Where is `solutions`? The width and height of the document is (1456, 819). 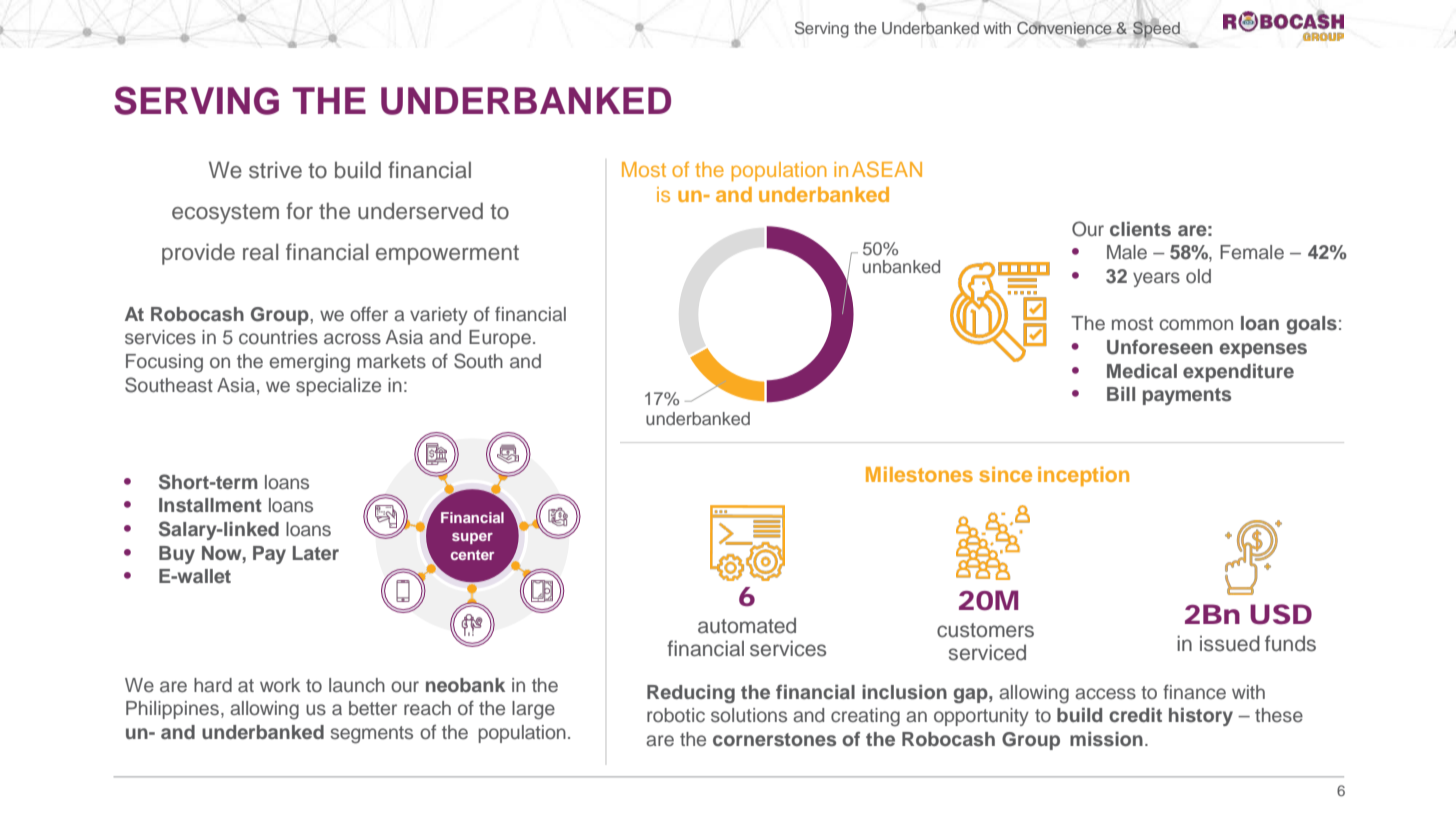
solutions is located at coordinates (749, 715).
